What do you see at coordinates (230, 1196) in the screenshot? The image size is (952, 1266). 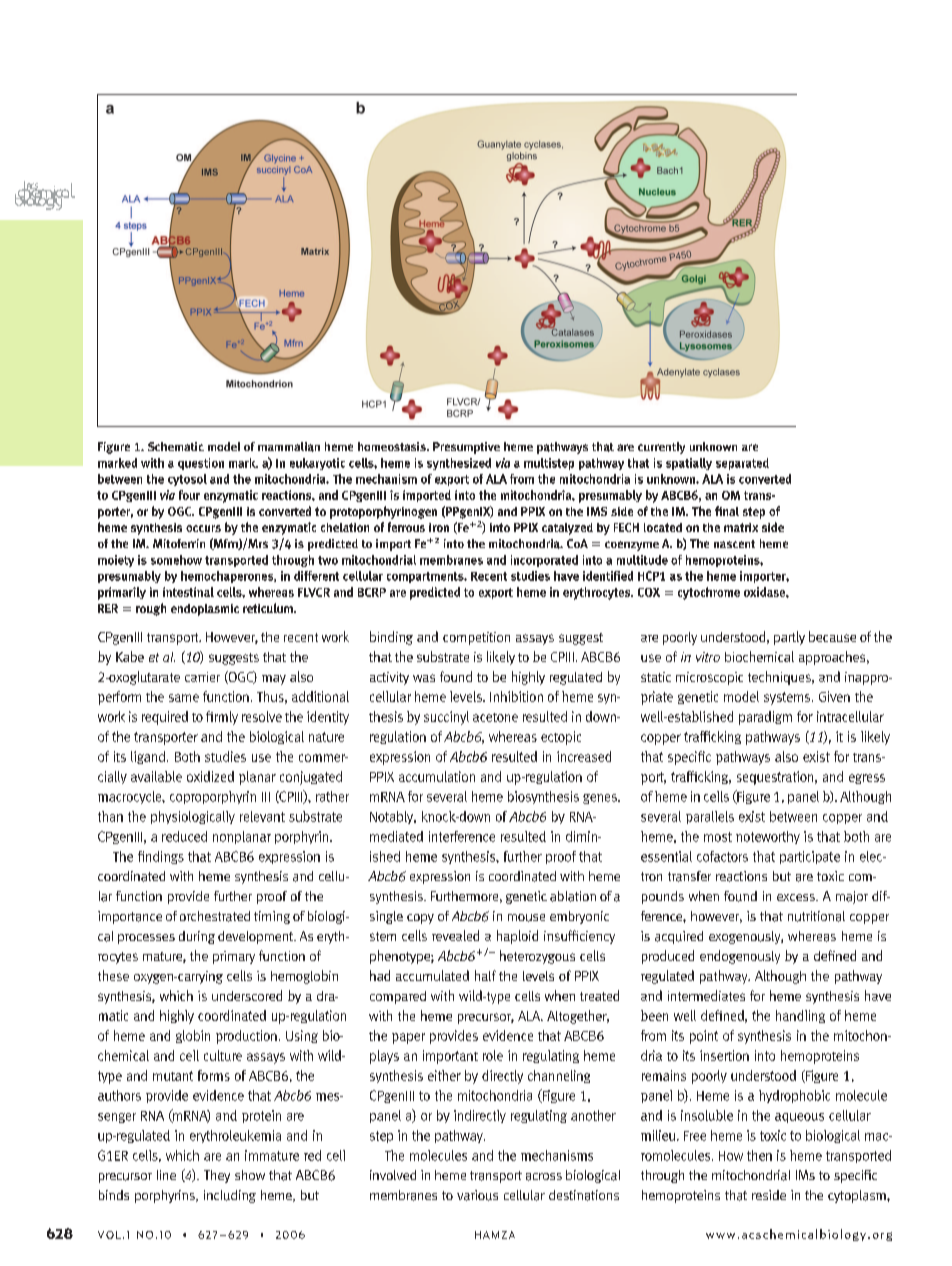 I see `including` at bounding box center [230, 1196].
